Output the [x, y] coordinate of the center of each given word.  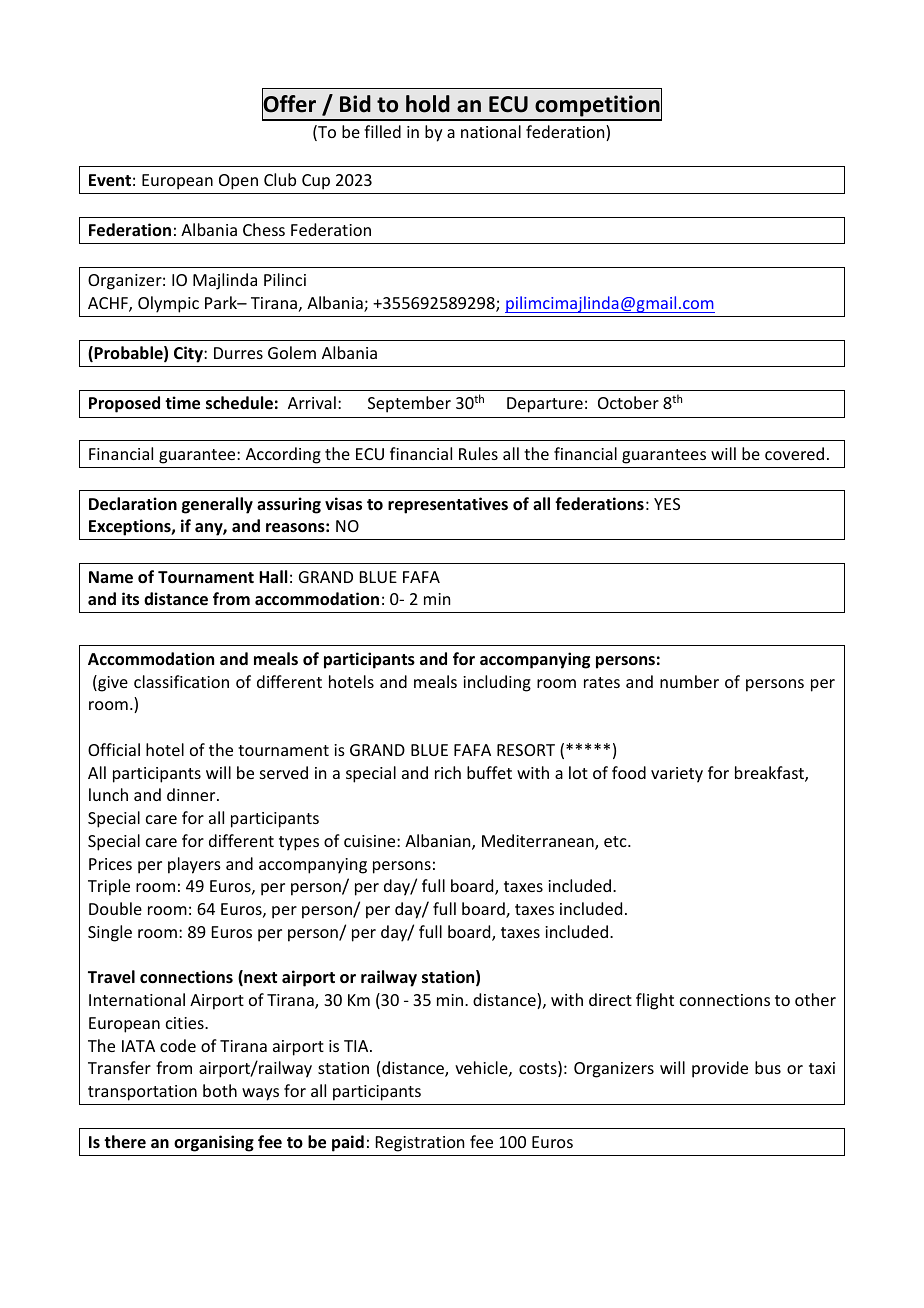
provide [720, 1069]
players [194, 865]
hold [428, 104]
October [628, 402]
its [130, 599]
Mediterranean [539, 842]
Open [238, 182]
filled [382, 131]
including [497, 683]
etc [616, 841]
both [220, 1090]
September [409, 404]
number [689, 681]
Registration [420, 1144]
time [182, 403]
